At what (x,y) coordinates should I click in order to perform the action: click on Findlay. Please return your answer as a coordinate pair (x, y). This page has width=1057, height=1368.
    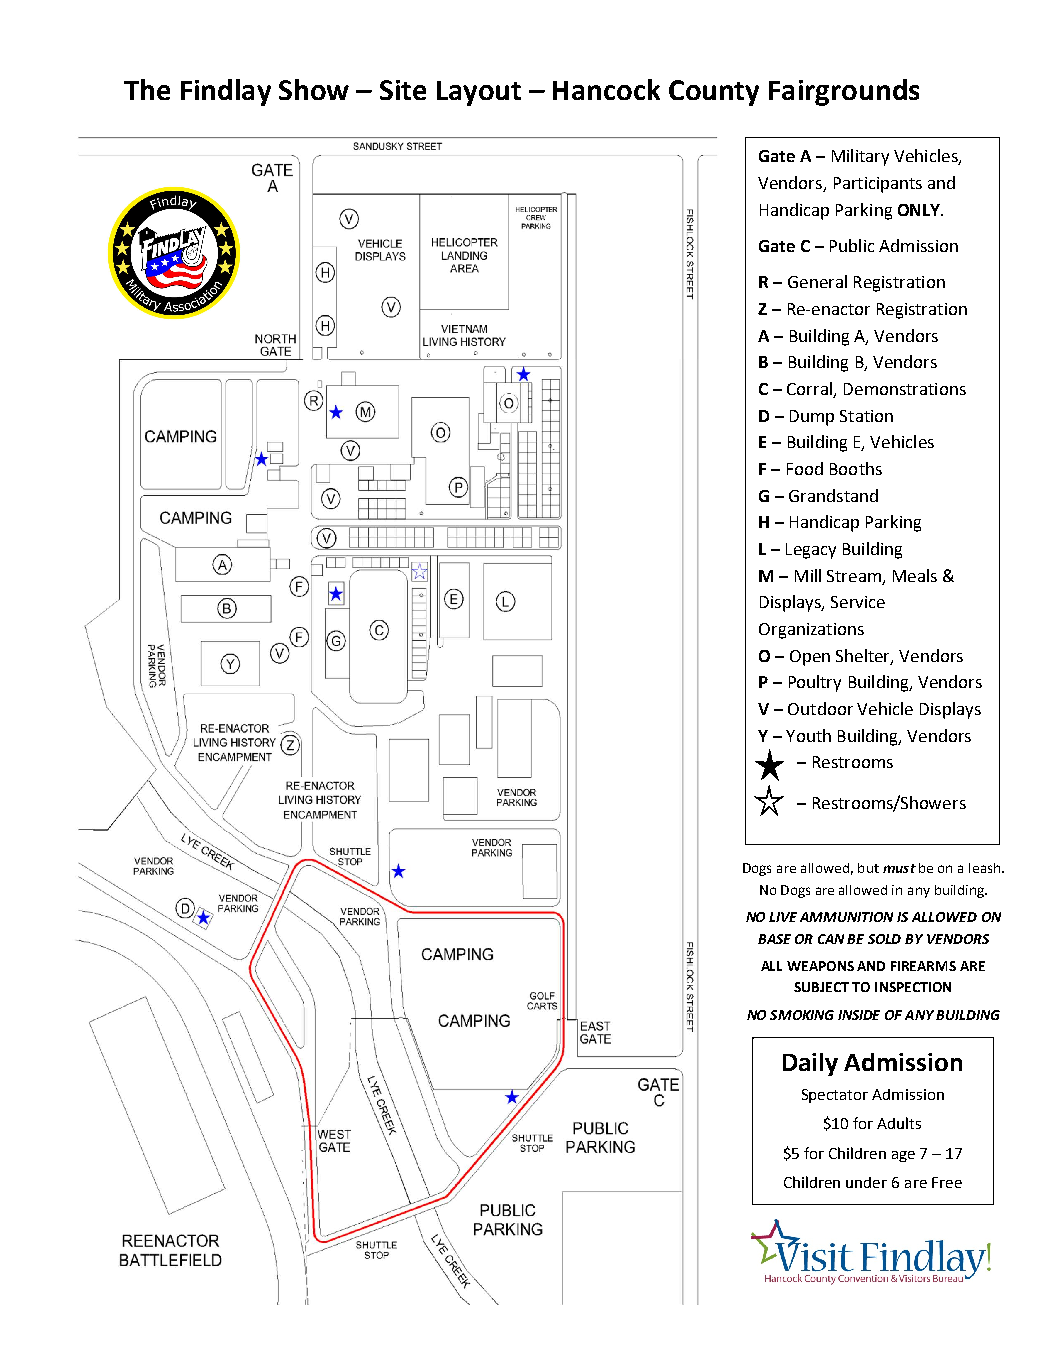
    Looking at the image, I should click on (226, 92).
